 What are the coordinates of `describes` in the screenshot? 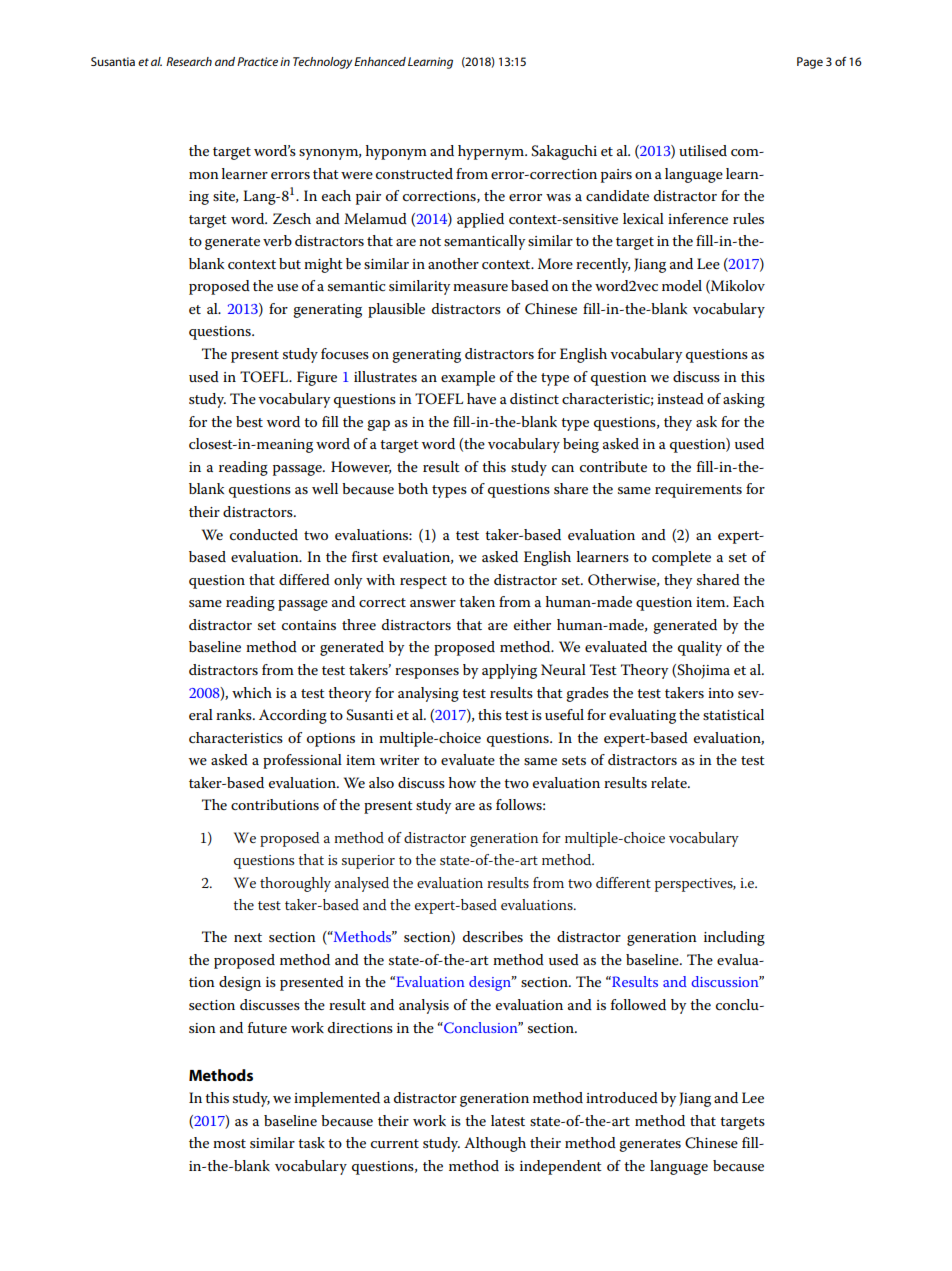 It's located at (493, 936).
